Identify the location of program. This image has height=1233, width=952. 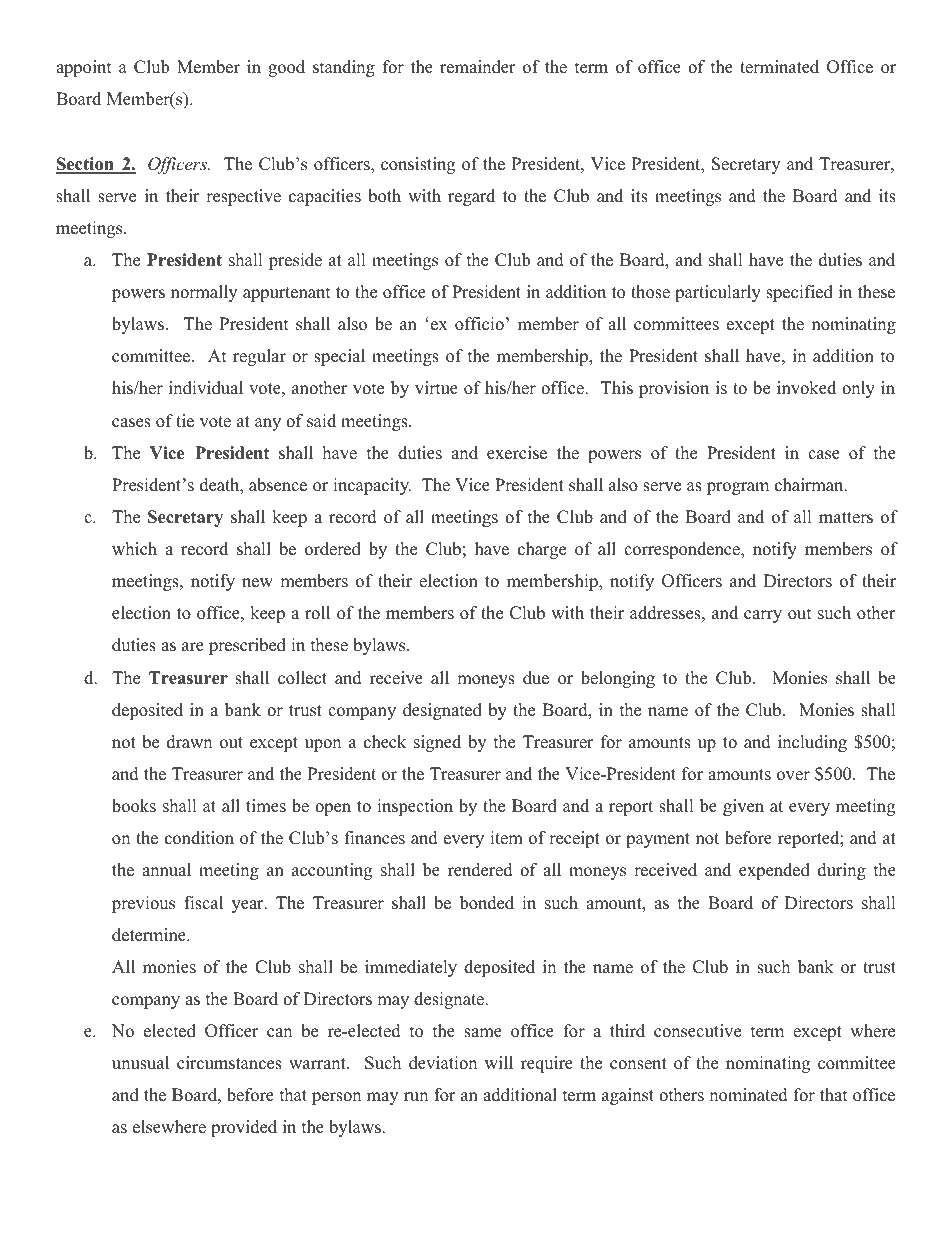
(738, 488).
